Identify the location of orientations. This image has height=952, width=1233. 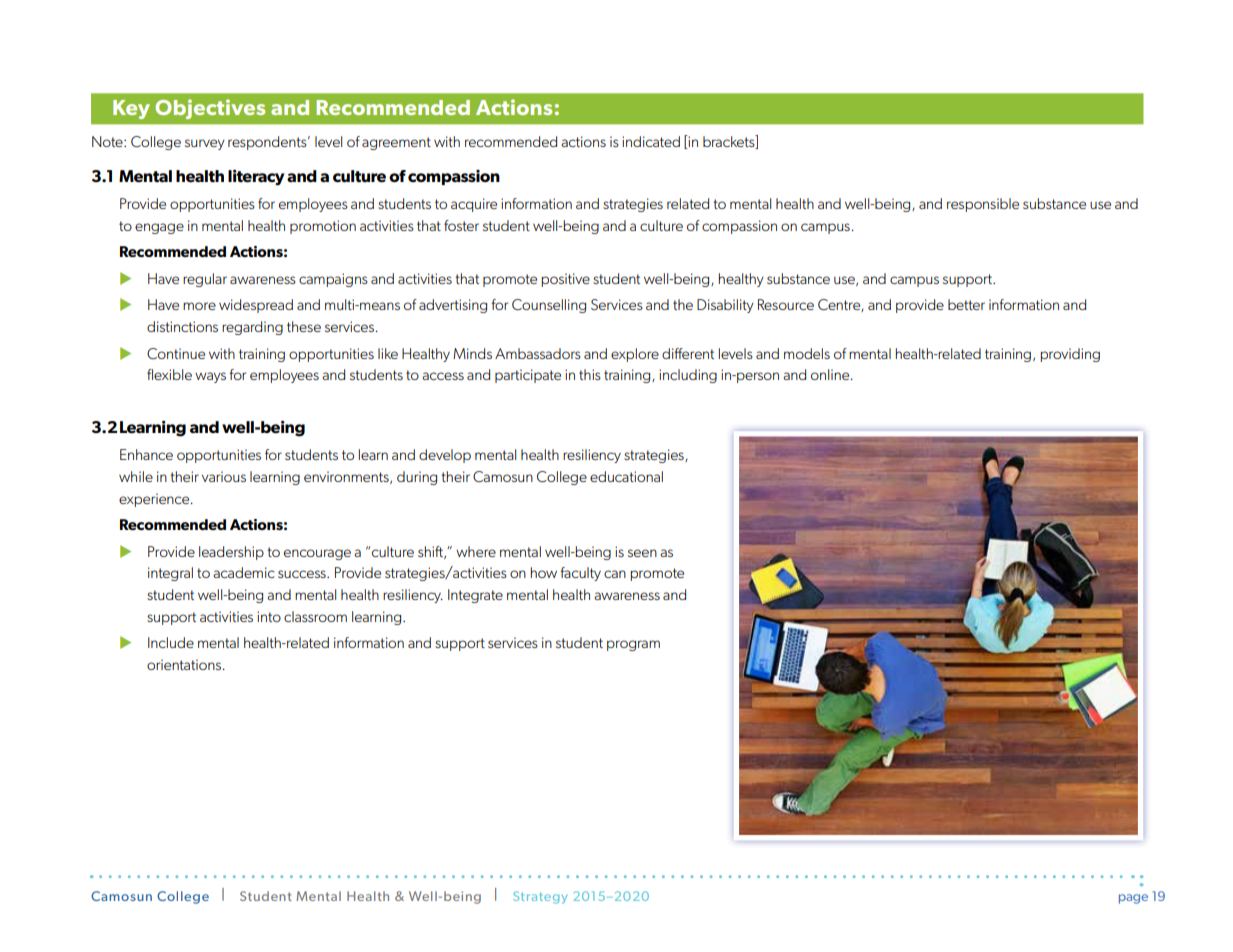
(185, 664).
